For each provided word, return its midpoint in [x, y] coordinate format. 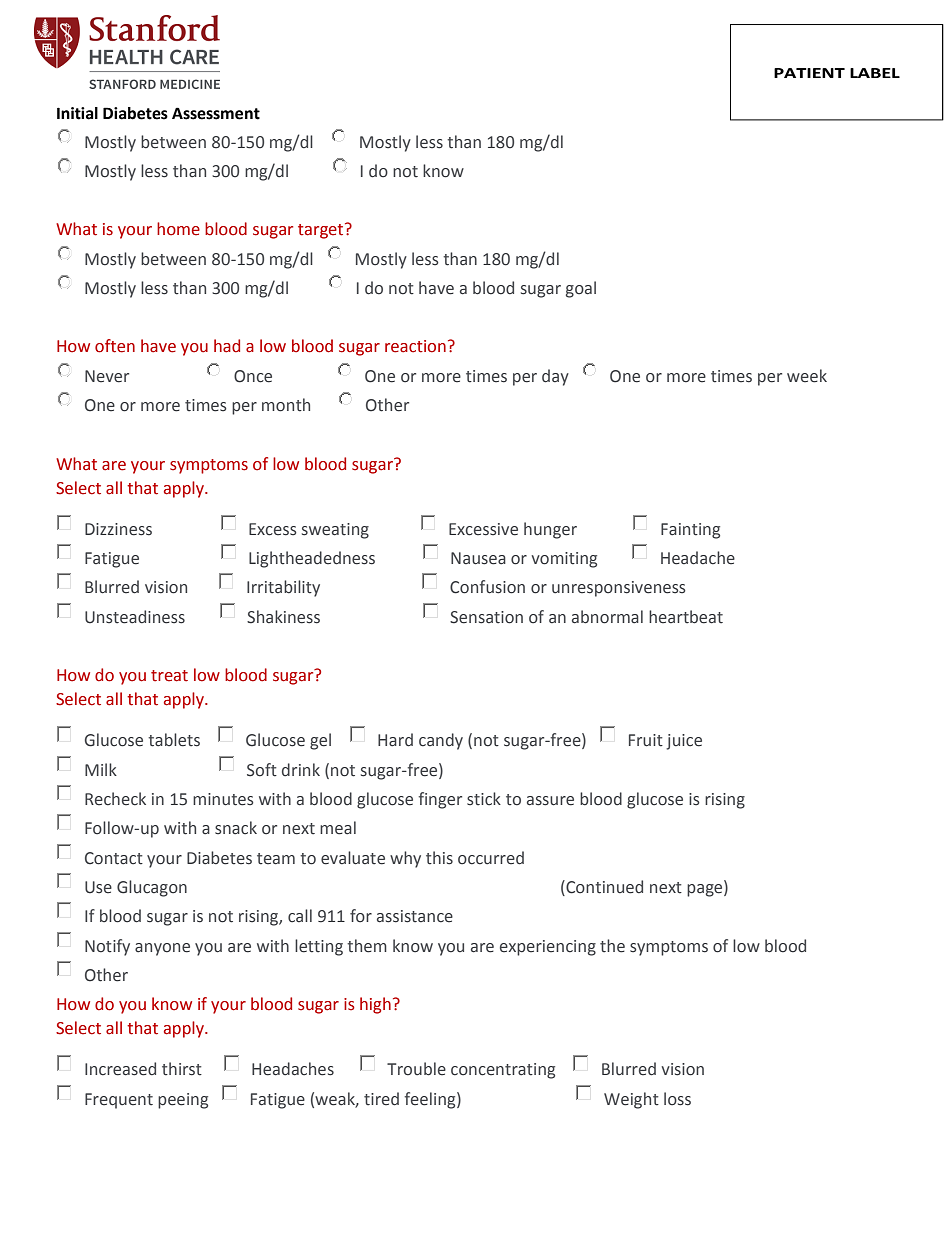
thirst [182, 1069]
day [555, 377]
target [322, 231]
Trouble [416, 1069]
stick [484, 799]
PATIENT [809, 73]
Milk [101, 769]
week [807, 376]
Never [107, 376]
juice [684, 742]
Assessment [216, 113]
